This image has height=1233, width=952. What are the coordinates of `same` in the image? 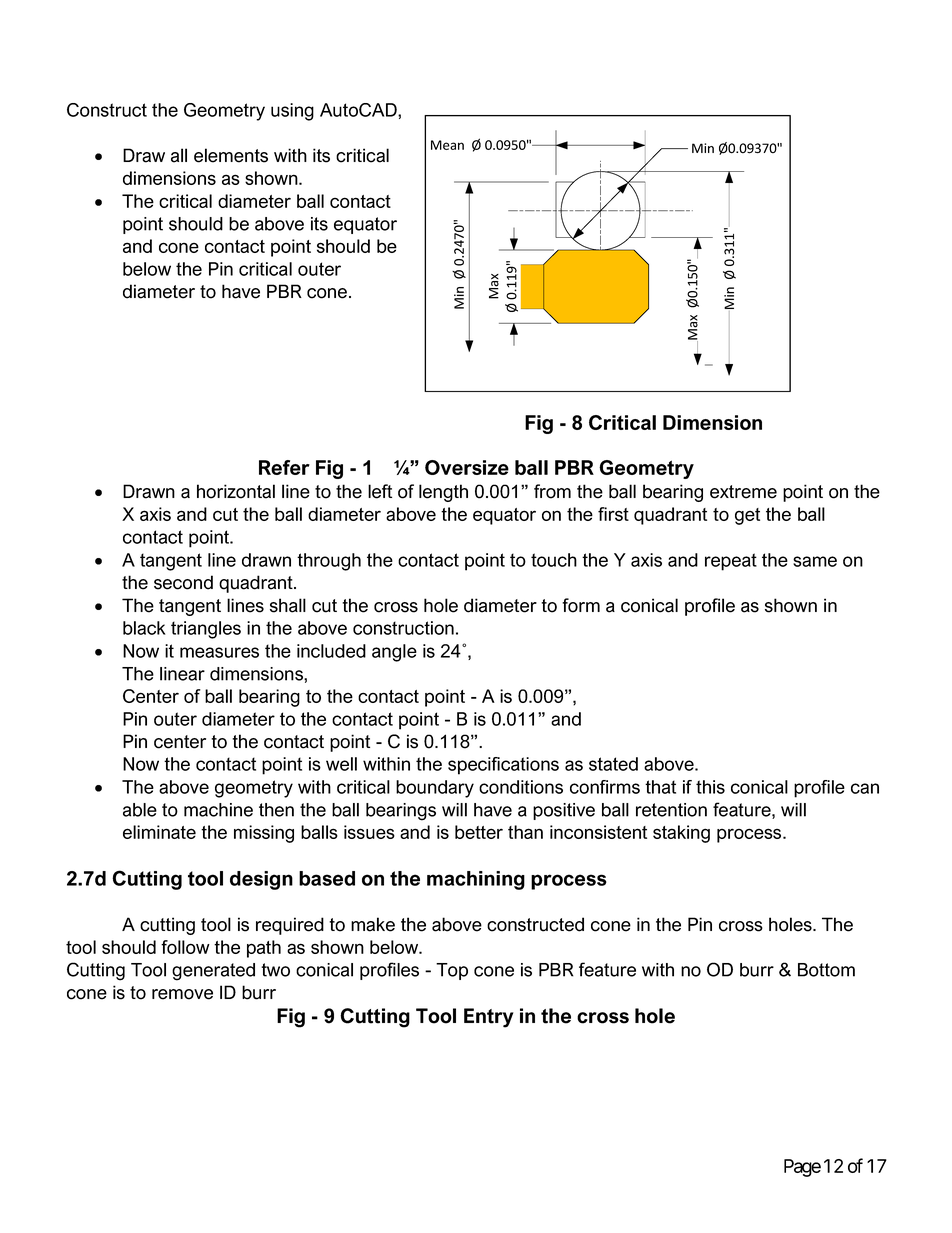 It's located at (815, 561).
